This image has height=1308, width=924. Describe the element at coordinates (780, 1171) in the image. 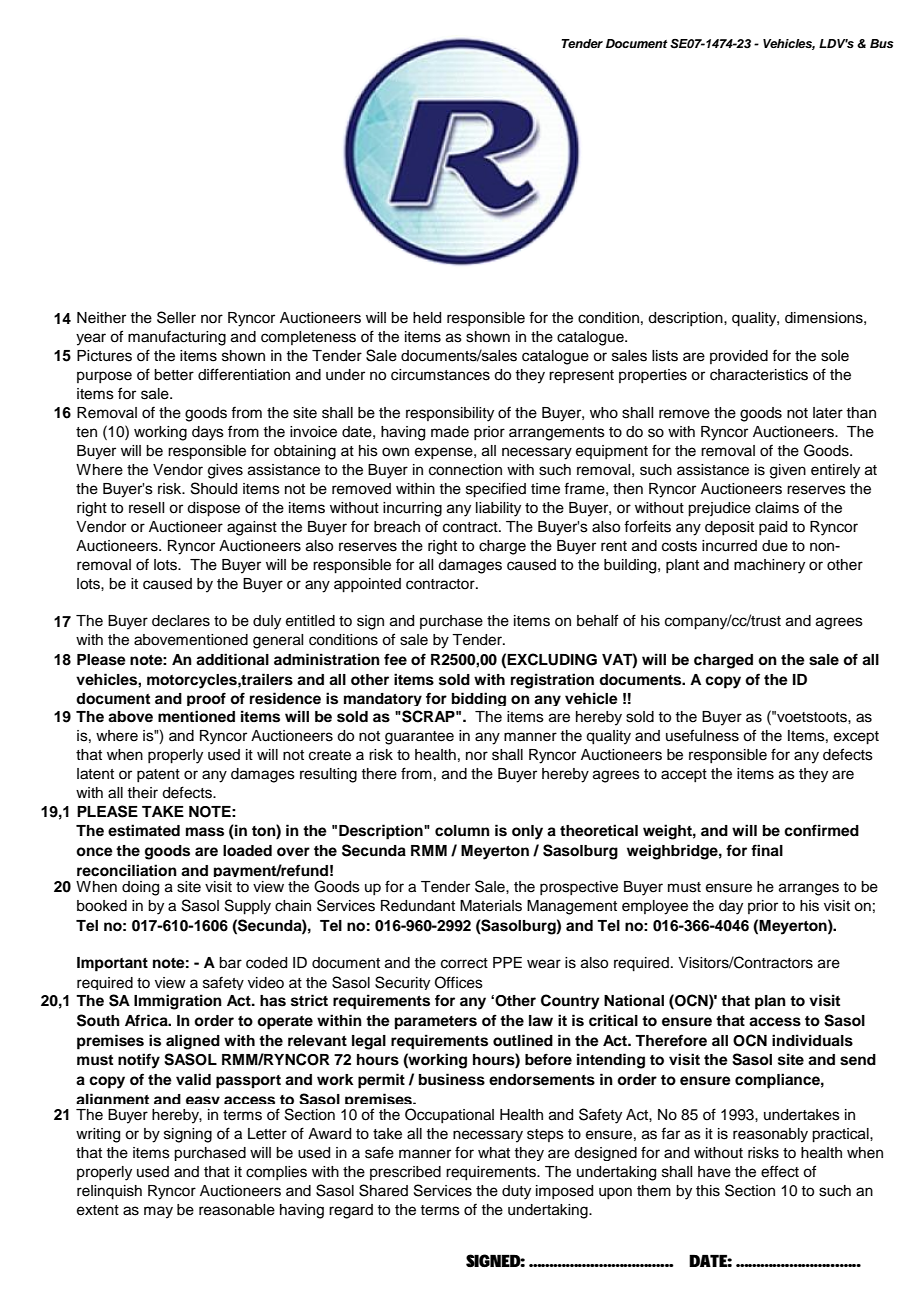

I see `effect` at that location.
